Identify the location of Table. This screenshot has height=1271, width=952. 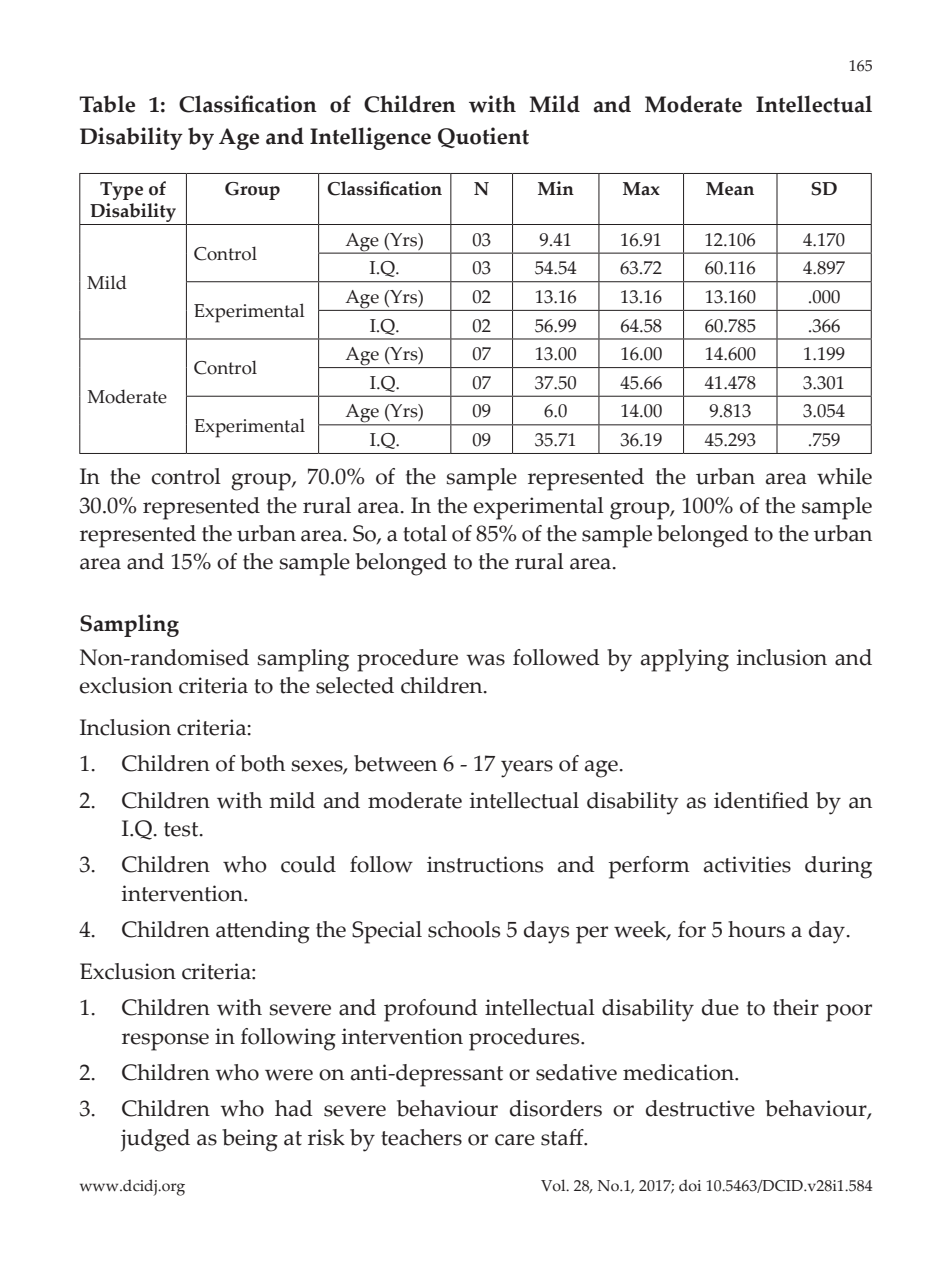
(107, 104).
